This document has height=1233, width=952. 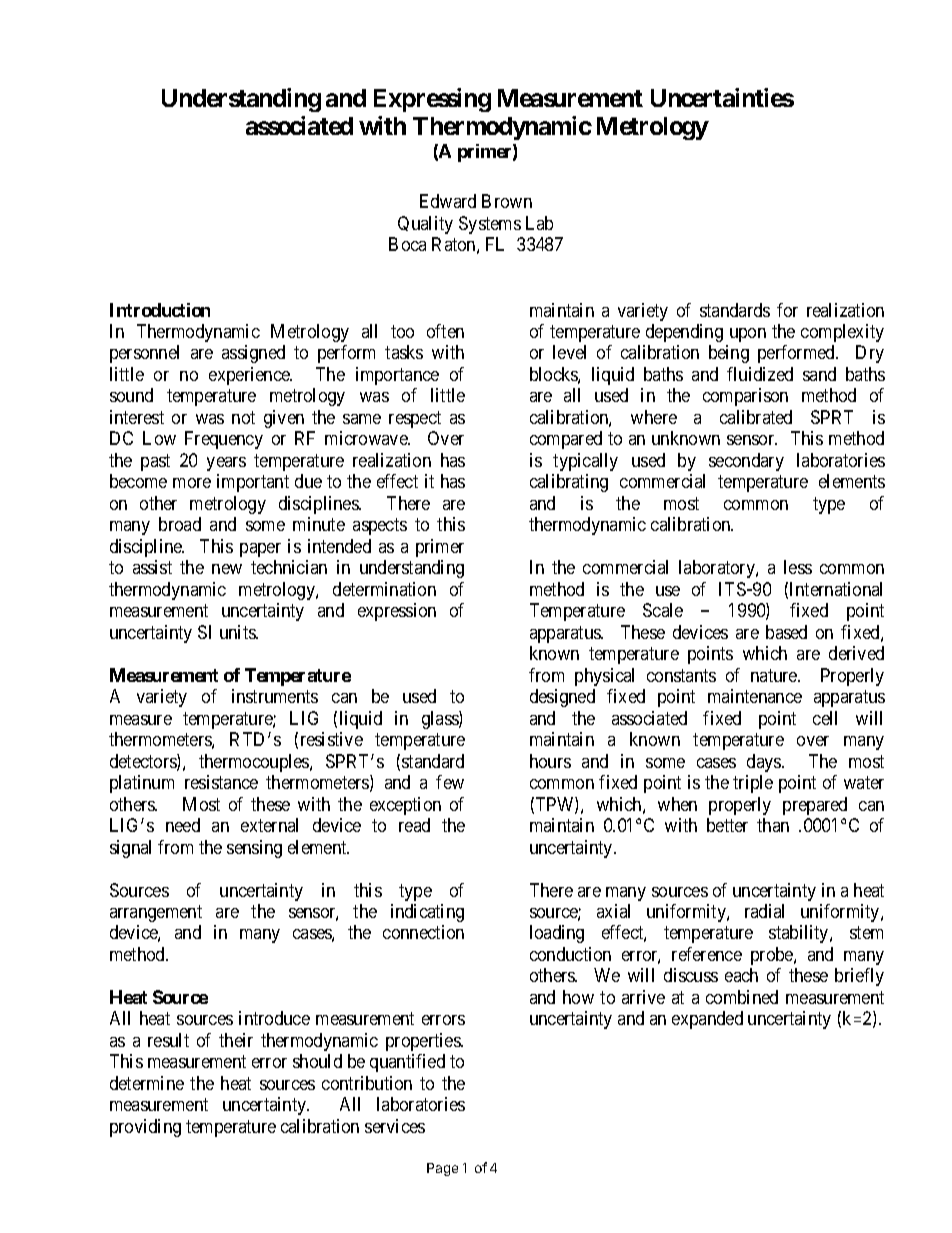 I want to click on based, so click(x=786, y=632).
